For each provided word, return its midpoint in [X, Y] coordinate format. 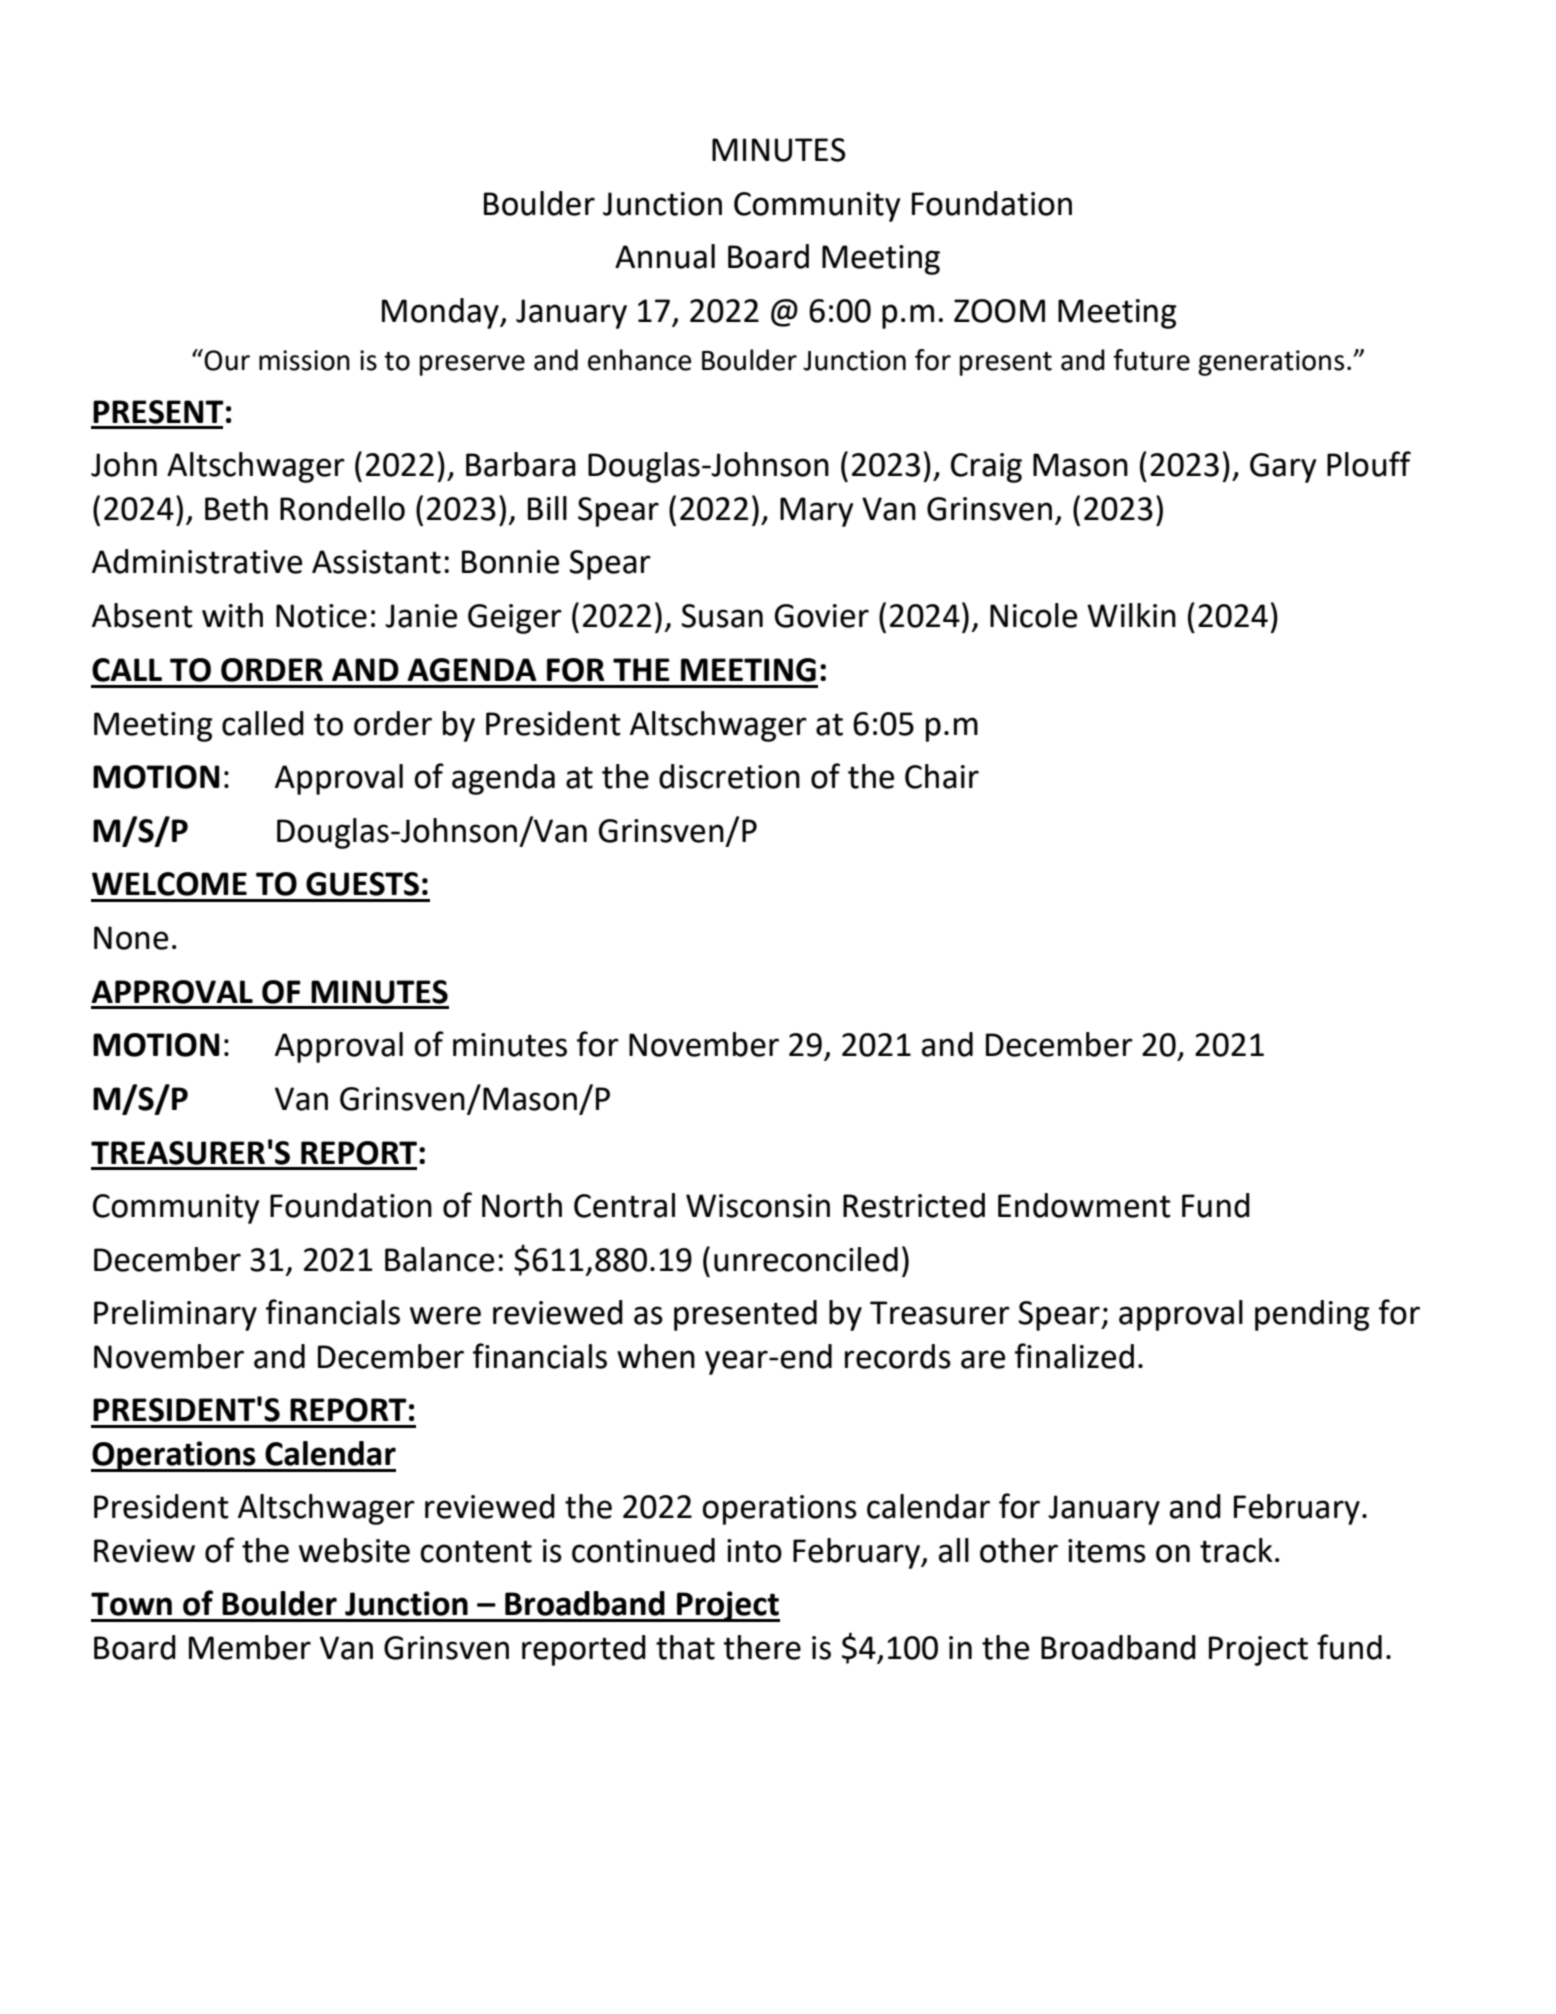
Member [250, 1647]
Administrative [197, 561]
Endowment [1084, 1205]
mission [304, 360]
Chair [942, 776]
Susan [722, 616]
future [1151, 360]
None [131, 938]
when [656, 1356]
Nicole [1033, 615]
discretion [729, 776]
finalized [1074, 1356]
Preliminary [175, 1315]
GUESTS [362, 884]
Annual [665, 256]
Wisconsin [758, 1206]
